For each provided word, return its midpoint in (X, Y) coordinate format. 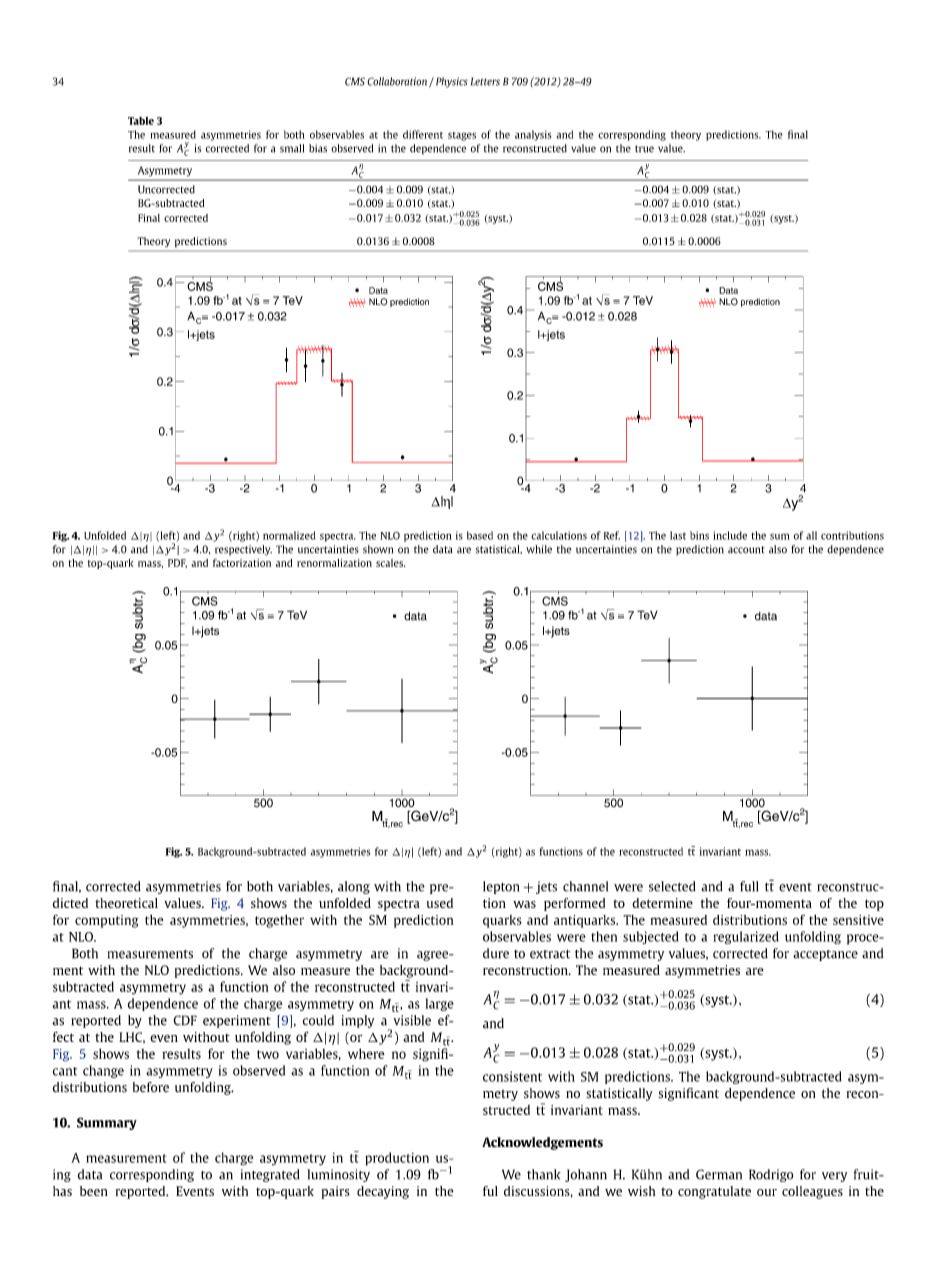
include (730, 535)
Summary (107, 1123)
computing (106, 921)
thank (544, 1174)
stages (462, 136)
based (480, 535)
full (749, 886)
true (644, 149)
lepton (501, 887)
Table (141, 121)
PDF (177, 563)
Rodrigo (771, 1175)
